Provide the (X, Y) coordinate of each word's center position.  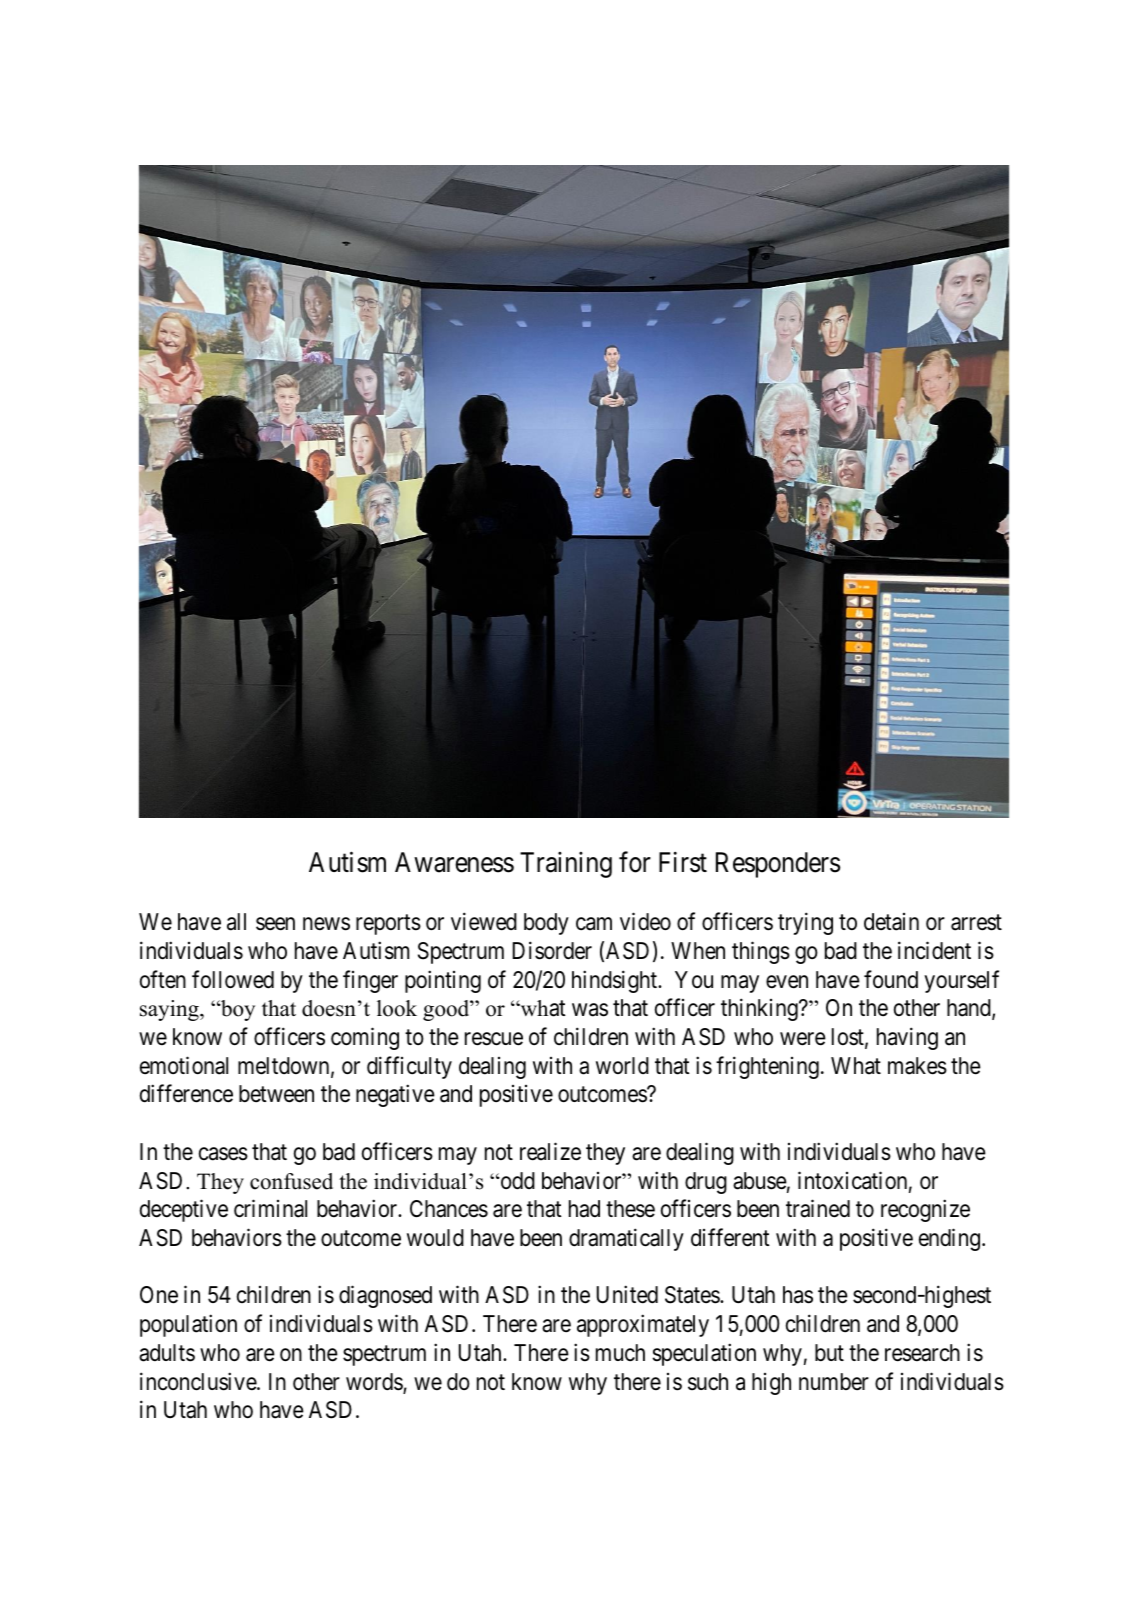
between (276, 1094)
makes (917, 1066)
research (922, 1353)
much (620, 1353)
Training (566, 865)
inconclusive (199, 1381)
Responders (778, 865)
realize (550, 1151)
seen (275, 924)
